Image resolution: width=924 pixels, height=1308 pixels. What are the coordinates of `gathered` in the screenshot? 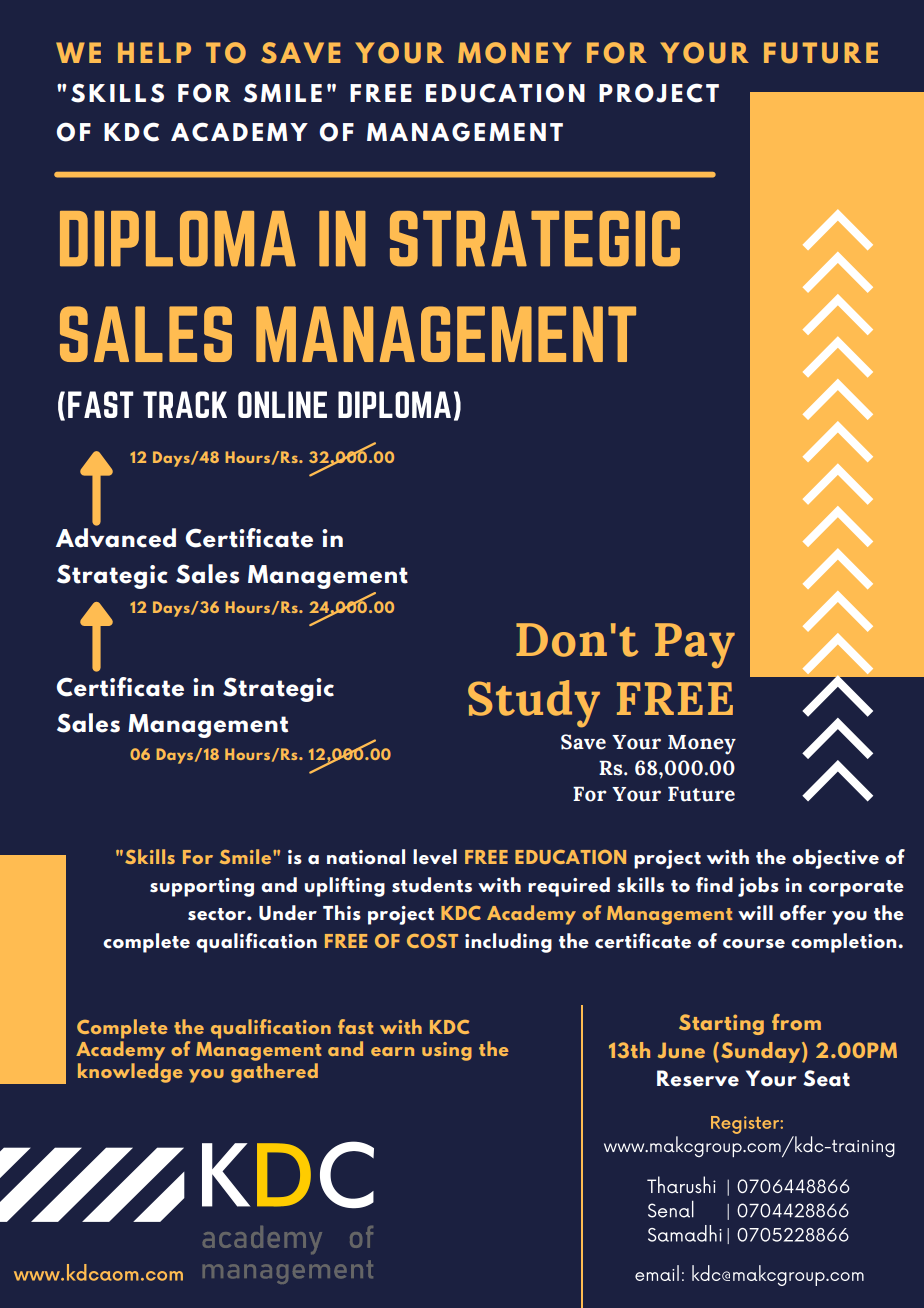 It's located at (274, 1073).
